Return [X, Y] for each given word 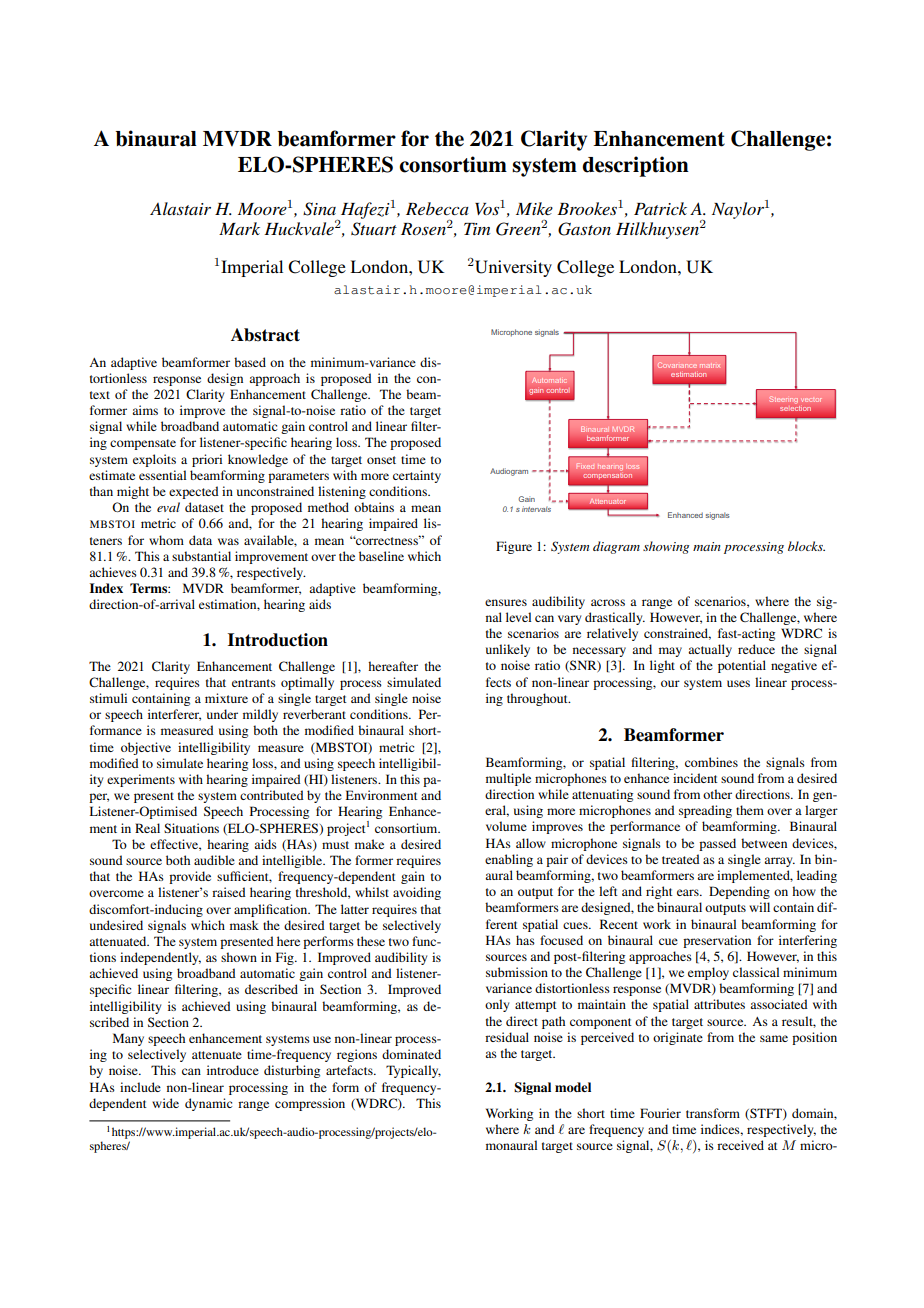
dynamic [208, 1104]
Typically [413, 1071]
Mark [239, 228]
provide [190, 877]
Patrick [660, 208]
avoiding [417, 893]
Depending [739, 892]
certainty [417, 476]
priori [207, 460]
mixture [226, 698]
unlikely [508, 650]
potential [742, 666]
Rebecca [437, 208]
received [740, 1145]
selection [795, 407]
